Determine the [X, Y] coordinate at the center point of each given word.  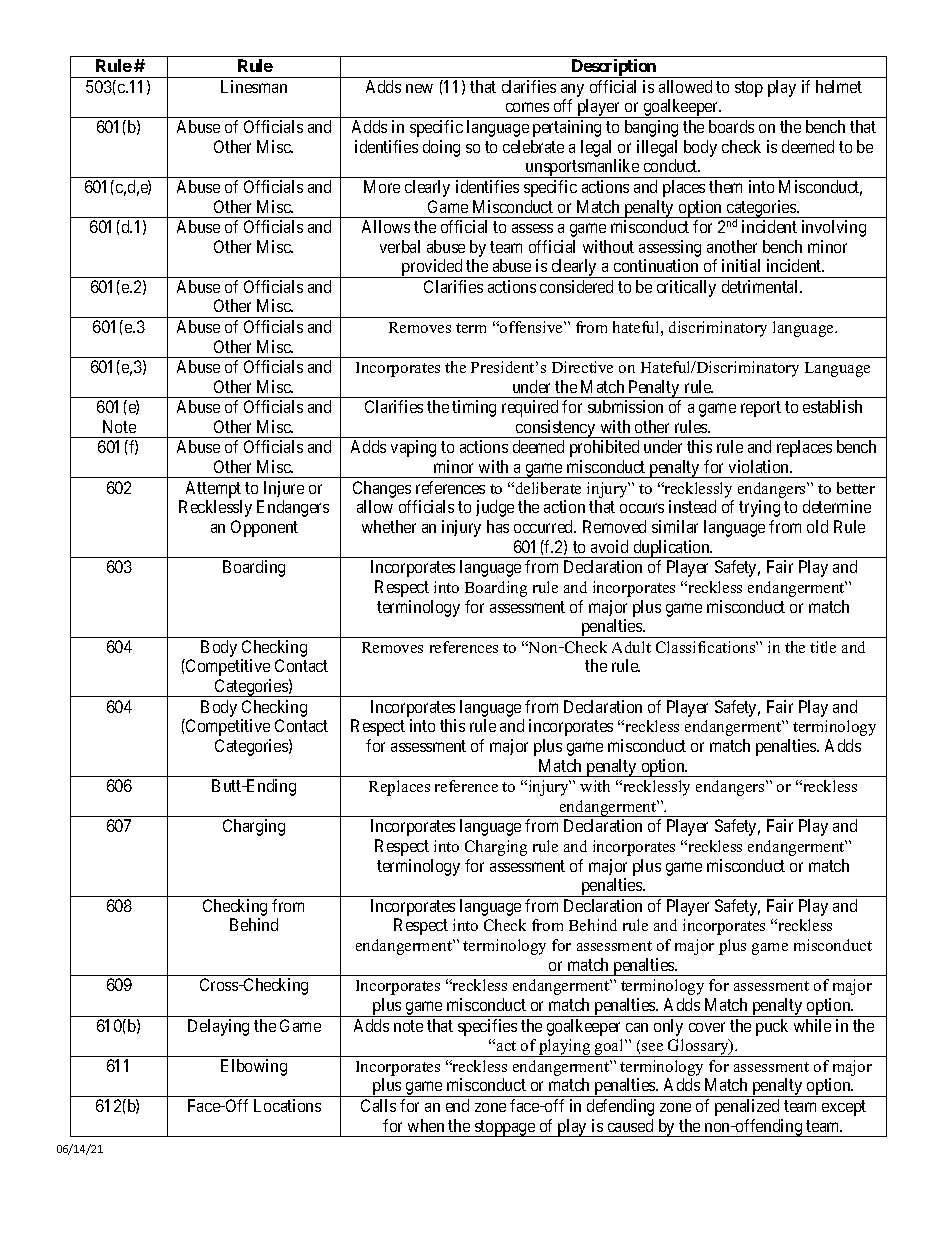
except [844, 1108]
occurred [545, 526]
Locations [287, 1105]
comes [527, 107]
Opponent [264, 528]
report [761, 409]
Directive [582, 367]
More [382, 186]
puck [772, 1027]
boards [731, 126]
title [823, 647]
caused [630, 1125]
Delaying [218, 1027]
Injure [284, 489]
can [637, 1027]
